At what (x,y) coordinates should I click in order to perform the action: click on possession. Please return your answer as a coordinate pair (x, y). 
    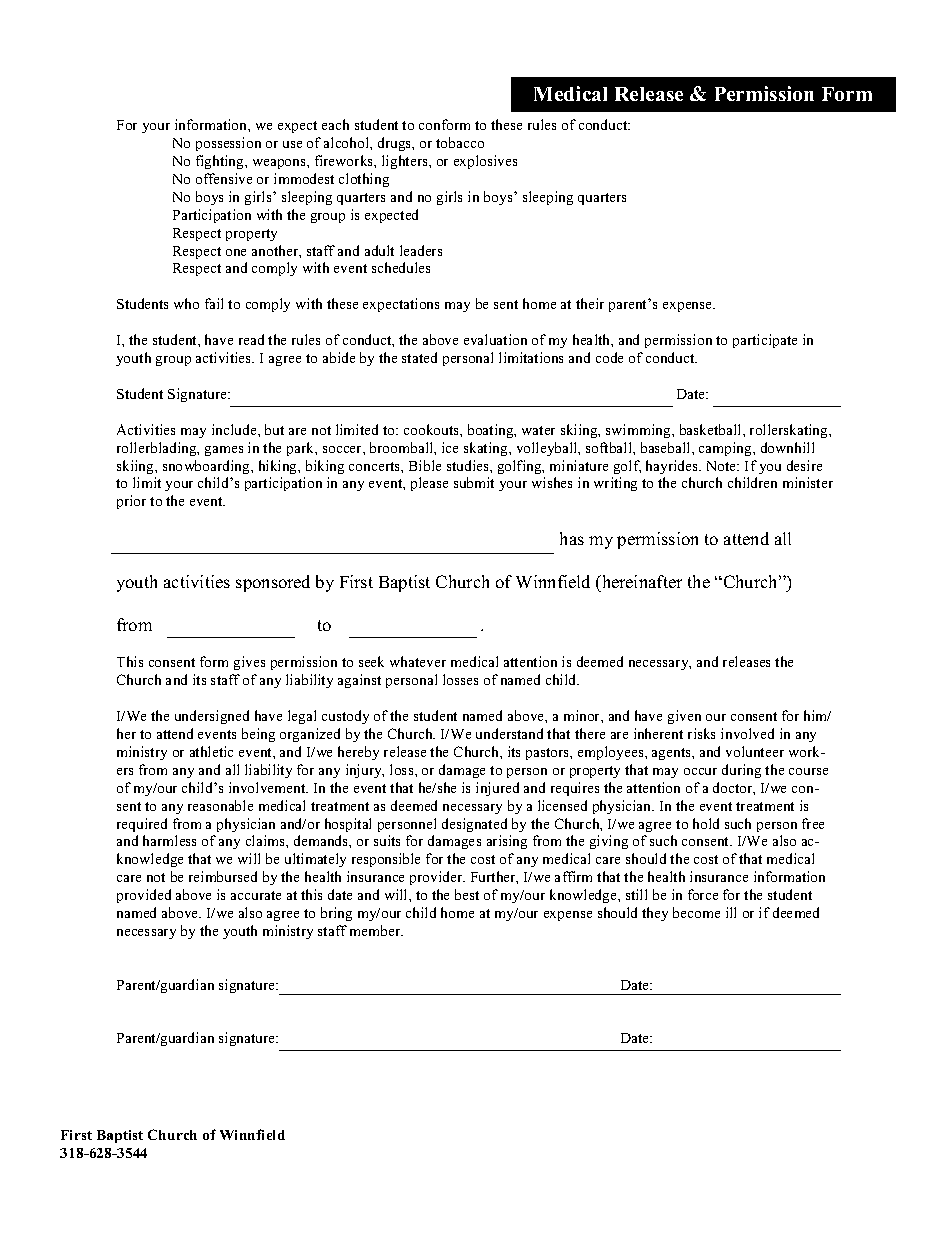
    Looking at the image, I should click on (228, 144).
